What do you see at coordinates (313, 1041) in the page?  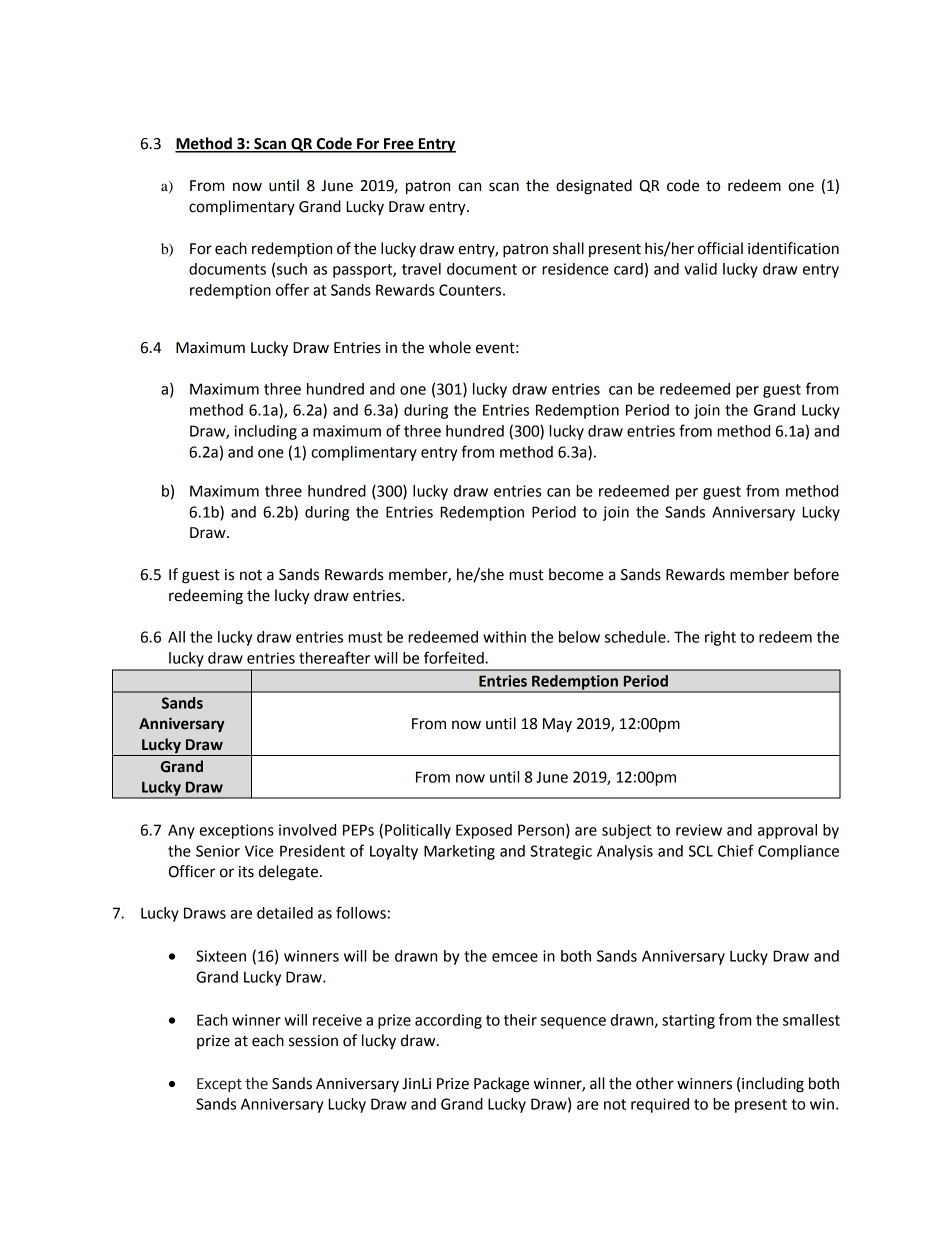 I see `session` at bounding box center [313, 1041].
